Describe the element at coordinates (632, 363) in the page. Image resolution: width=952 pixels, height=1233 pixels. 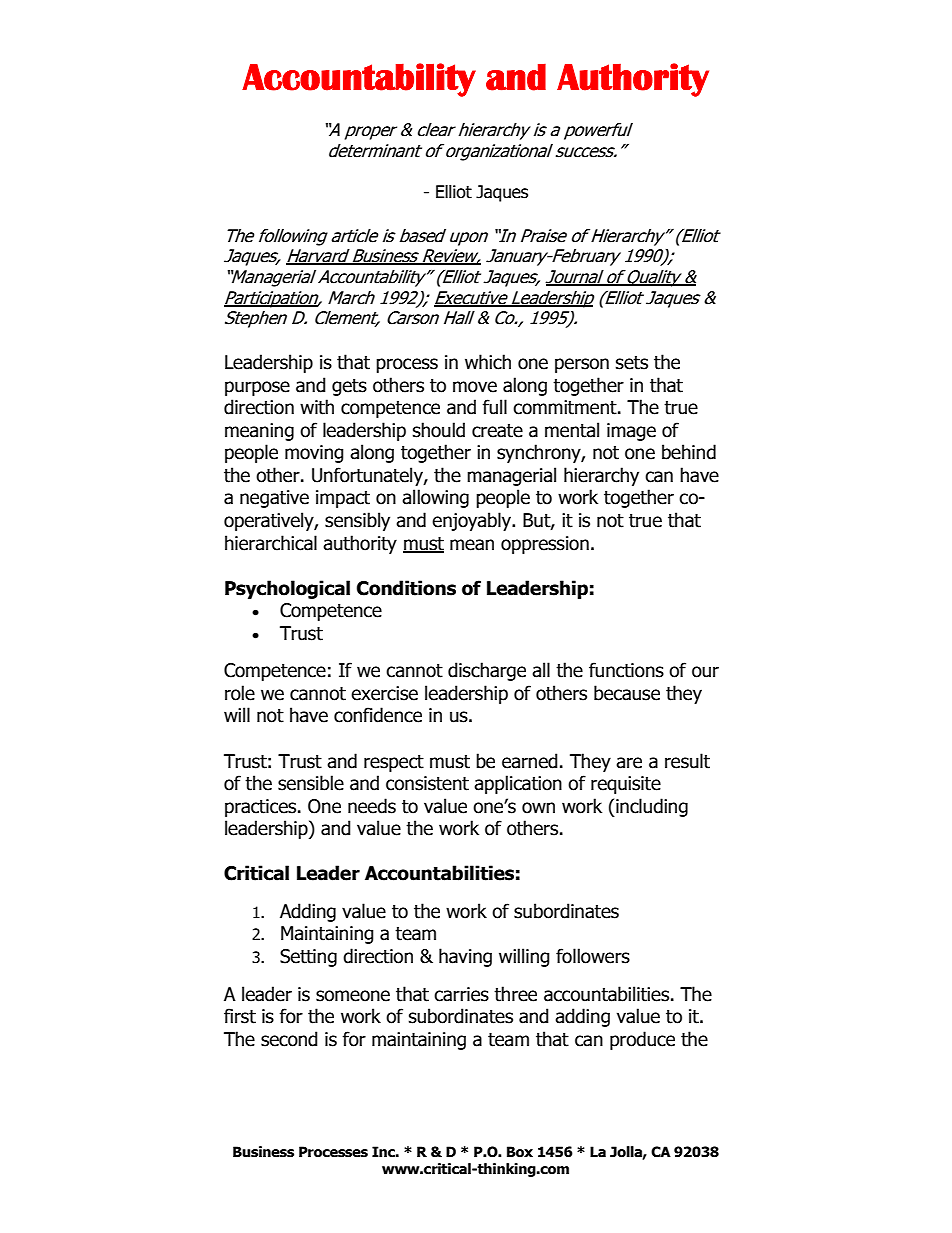
I see `sets` at that location.
